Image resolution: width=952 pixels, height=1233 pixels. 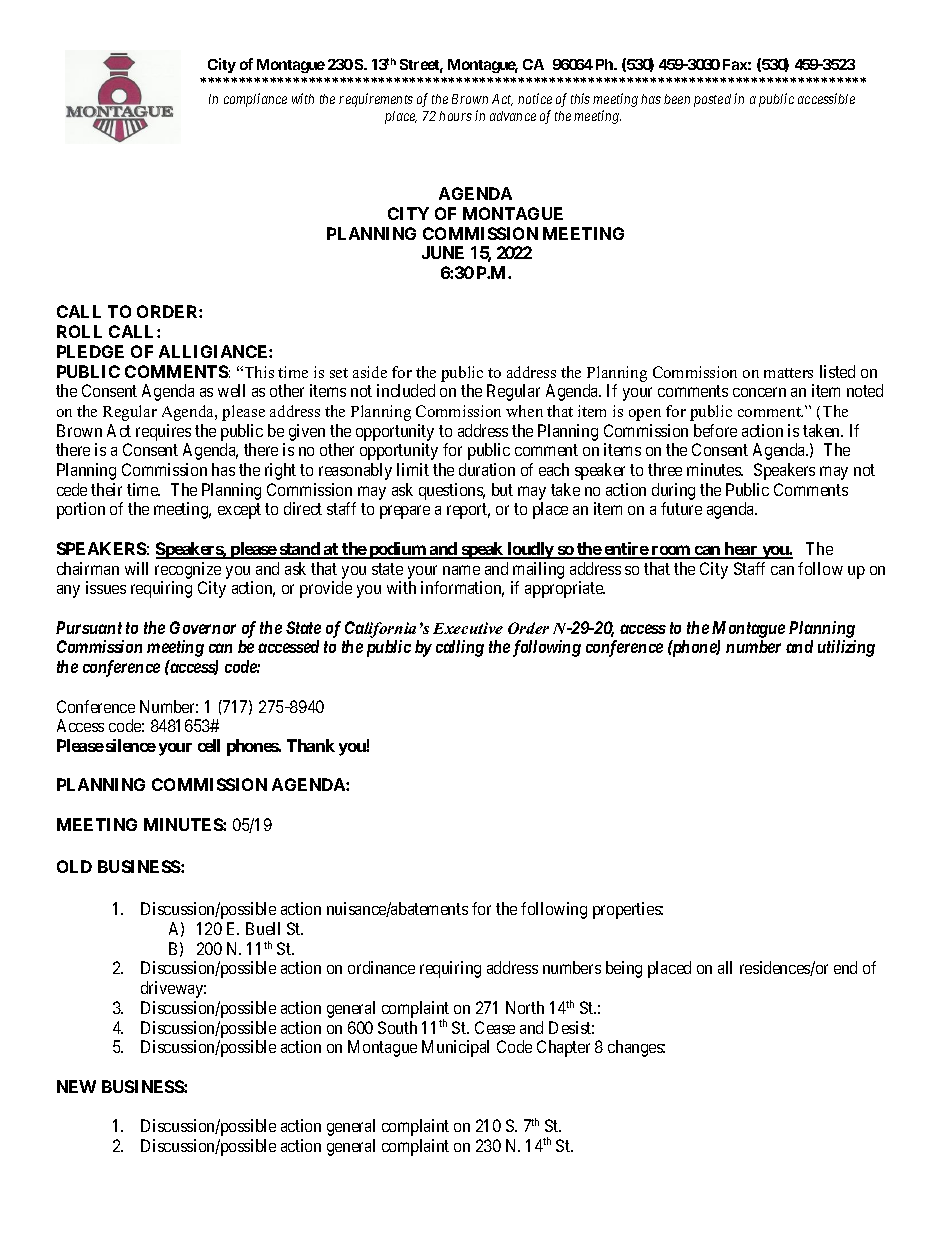 What do you see at coordinates (741, 550) in the screenshot?
I see `hear` at bounding box center [741, 550].
